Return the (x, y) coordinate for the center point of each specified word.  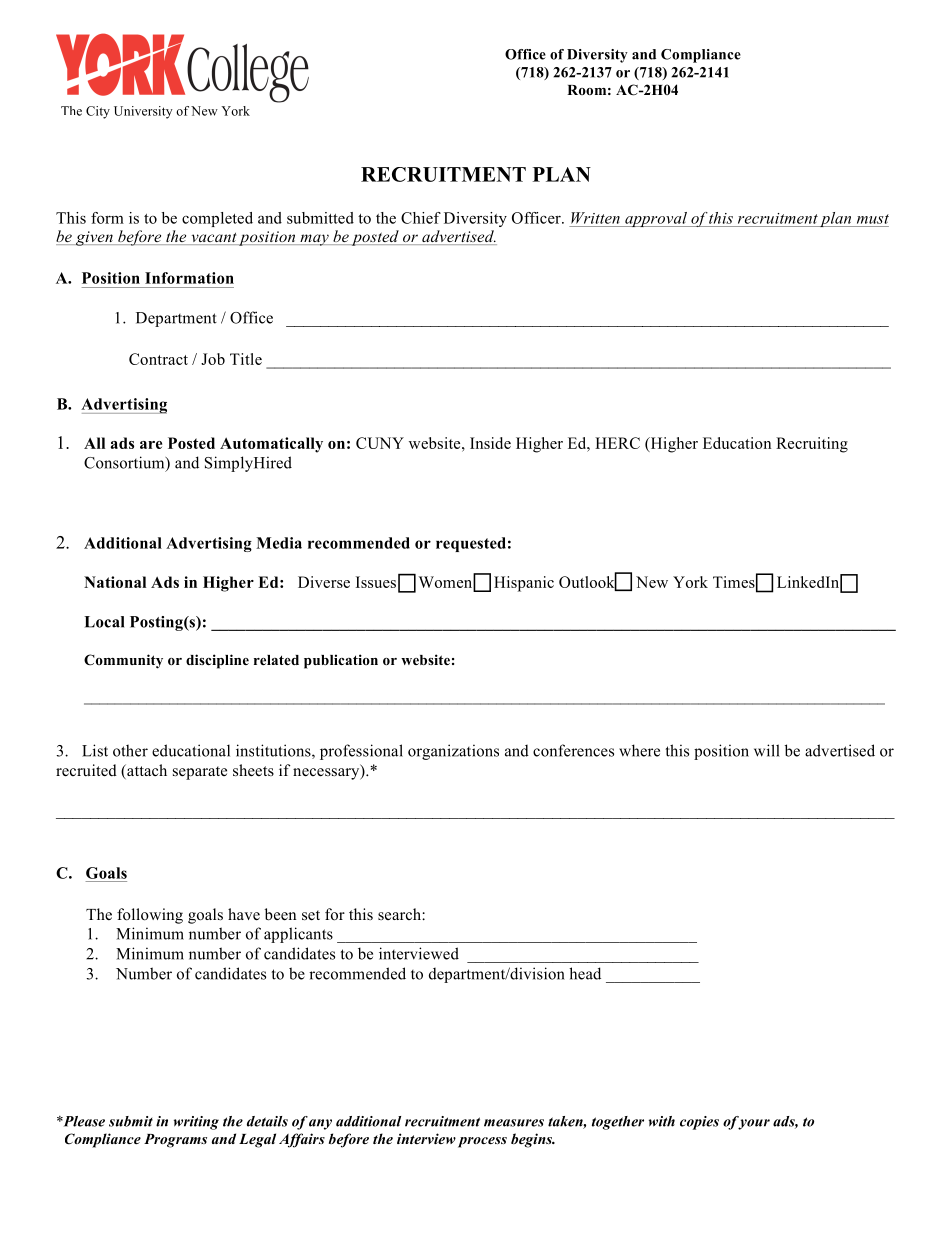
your (753, 1123)
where (639, 750)
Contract (158, 359)
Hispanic (524, 584)
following (150, 916)
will (767, 750)
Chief (421, 218)
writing (196, 1123)
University (143, 112)
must (873, 219)
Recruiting (812, 445)
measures (514, 1123)
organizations (453, 752)
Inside (490, 443)
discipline (217, 661)
